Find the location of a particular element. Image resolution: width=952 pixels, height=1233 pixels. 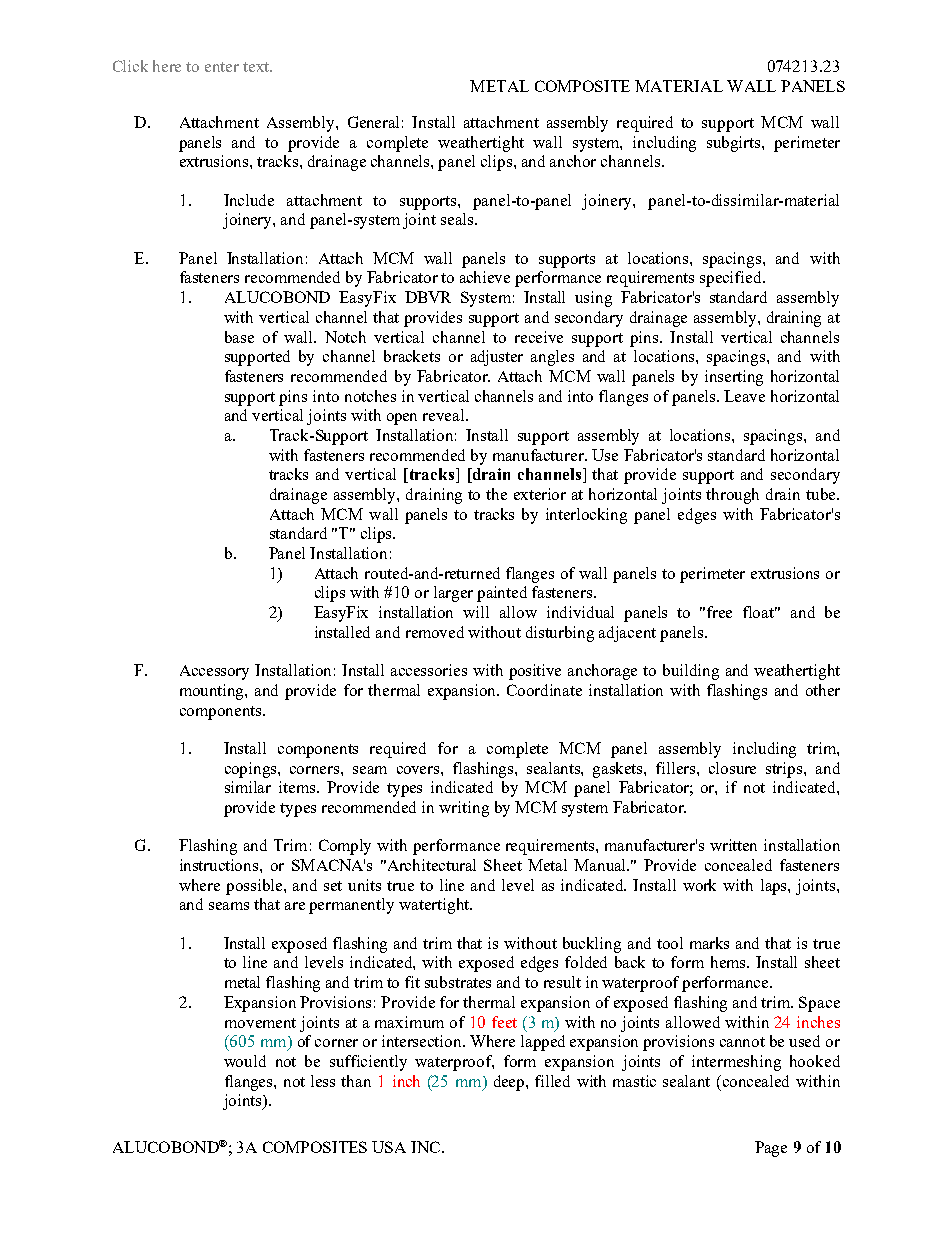

writing is located at coordinates (464, 809).
